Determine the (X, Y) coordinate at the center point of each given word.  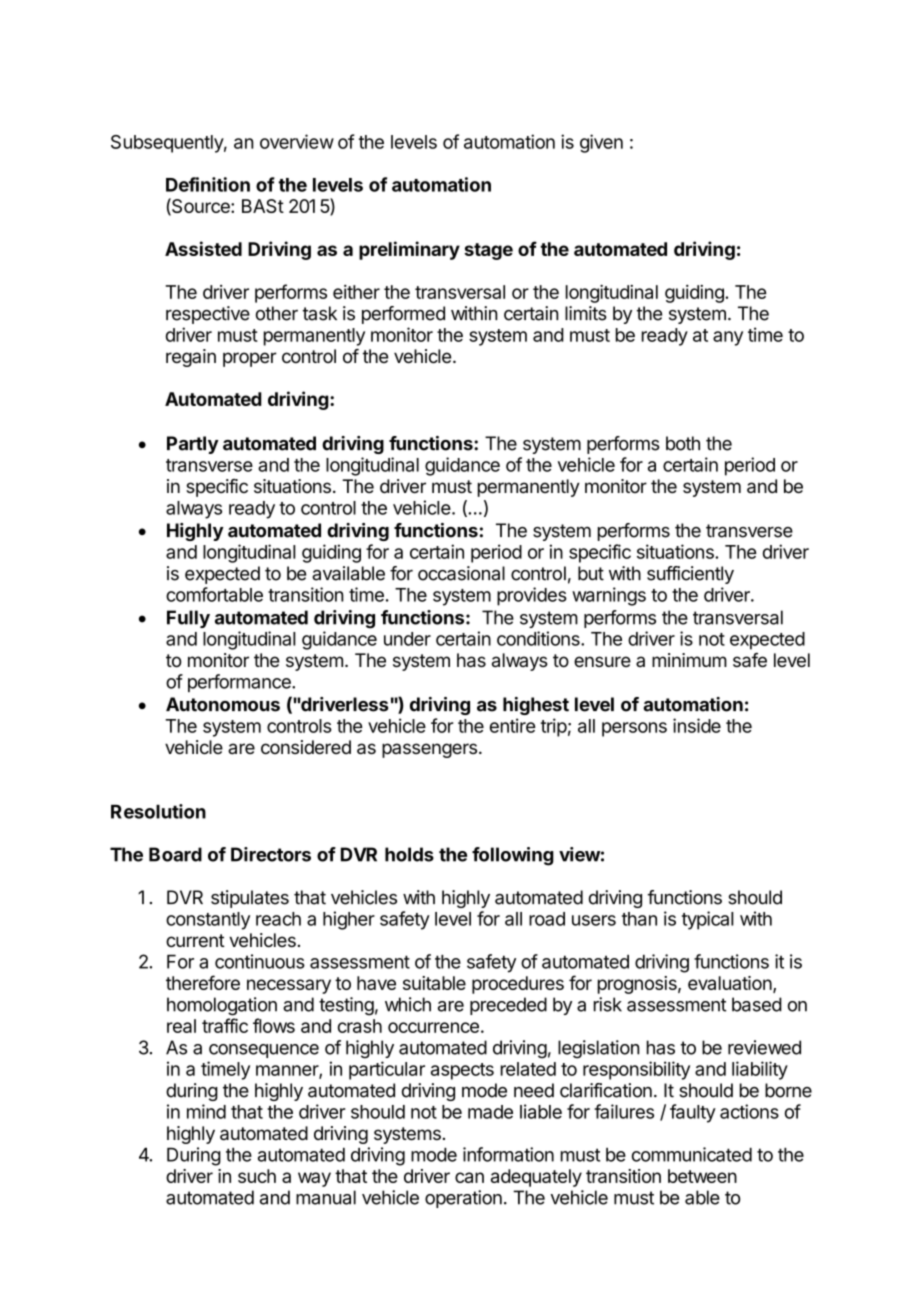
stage (488, 251)
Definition (208, 184)
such (257, 1176)
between (702, 1176)
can (469, 1177)
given (601, 143)
